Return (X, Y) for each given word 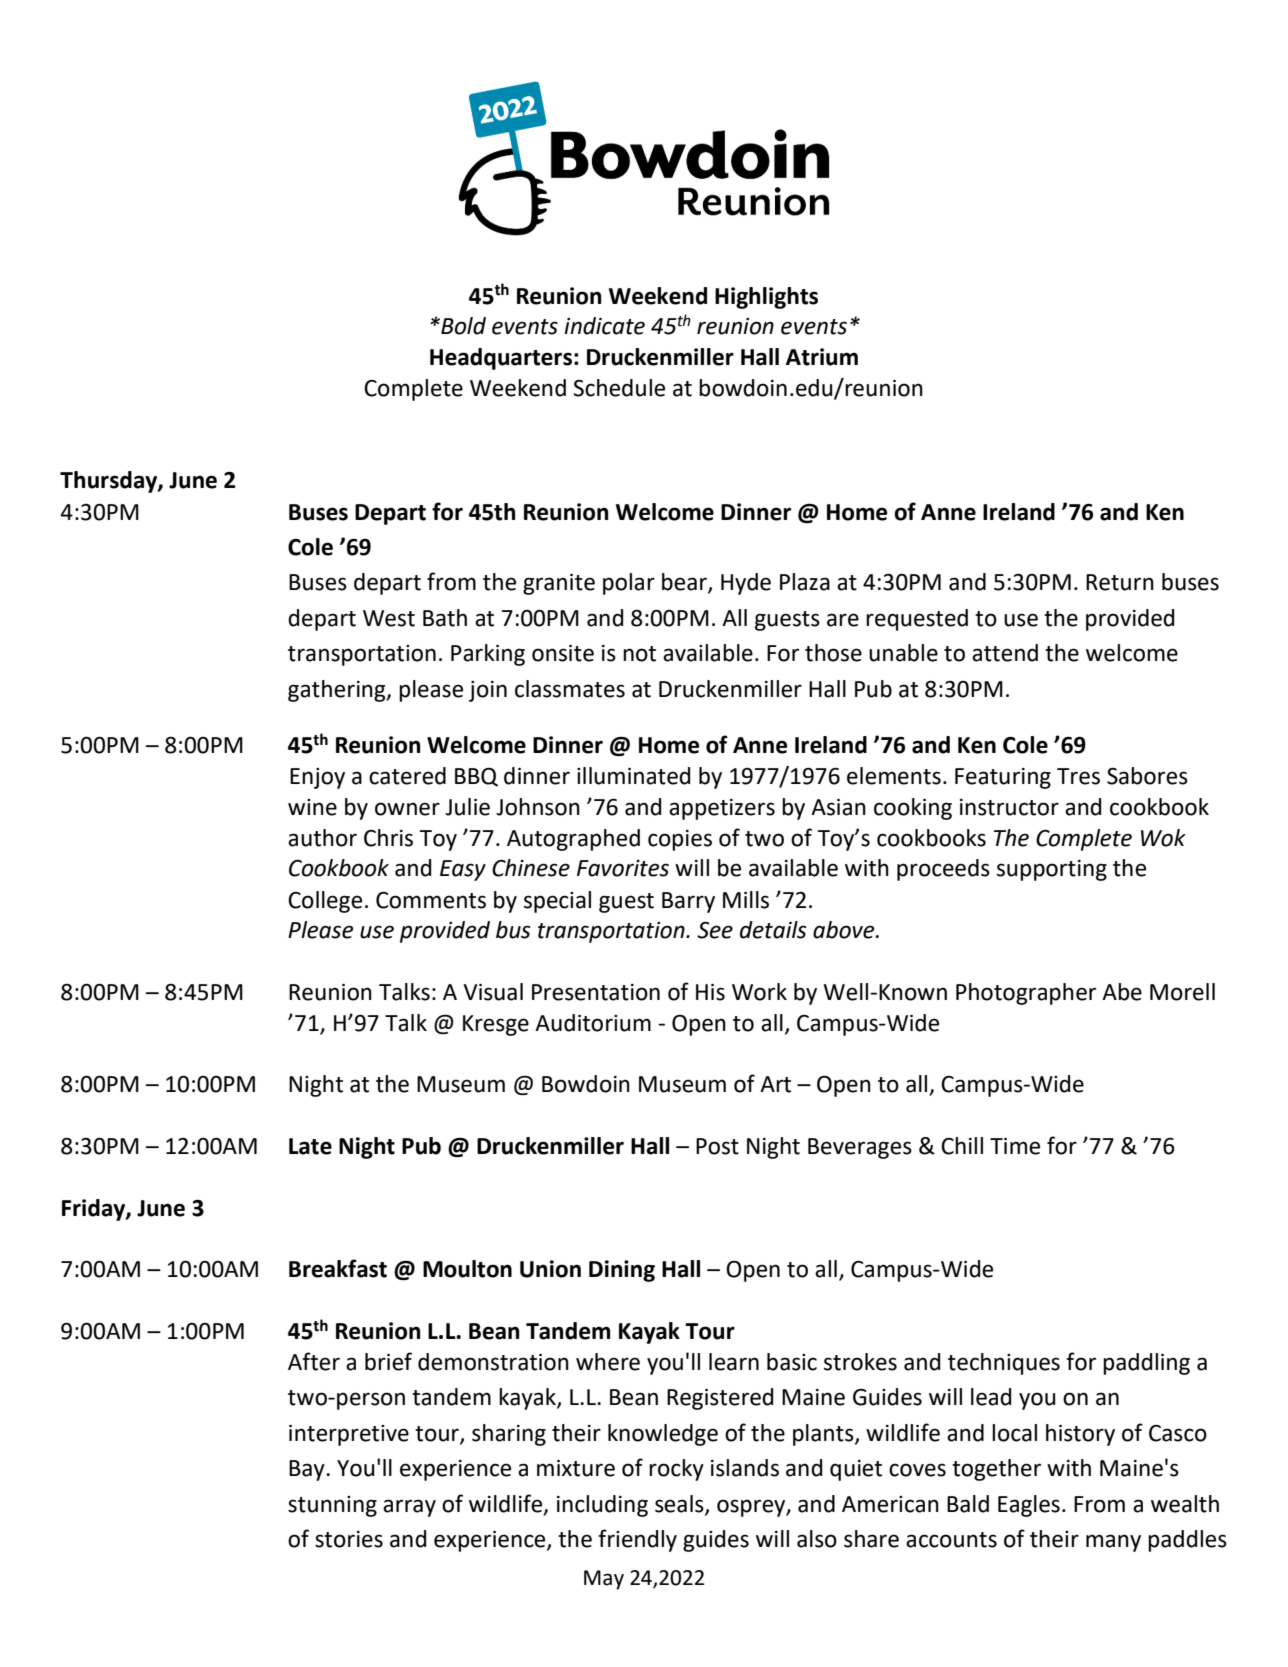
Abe (1122, 992)
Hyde (746, 584)
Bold (462, 326)
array (409, 1508)
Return (1120, 582)
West (389, 618)
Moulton (467, 1269)
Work (759, 992)
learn (734, 1362)
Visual (493, 992)
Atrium (822, 357)
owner (407, 809)
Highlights (766, 298)
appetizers (722, 809)
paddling (1146, 1364)
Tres (1078, 776)
